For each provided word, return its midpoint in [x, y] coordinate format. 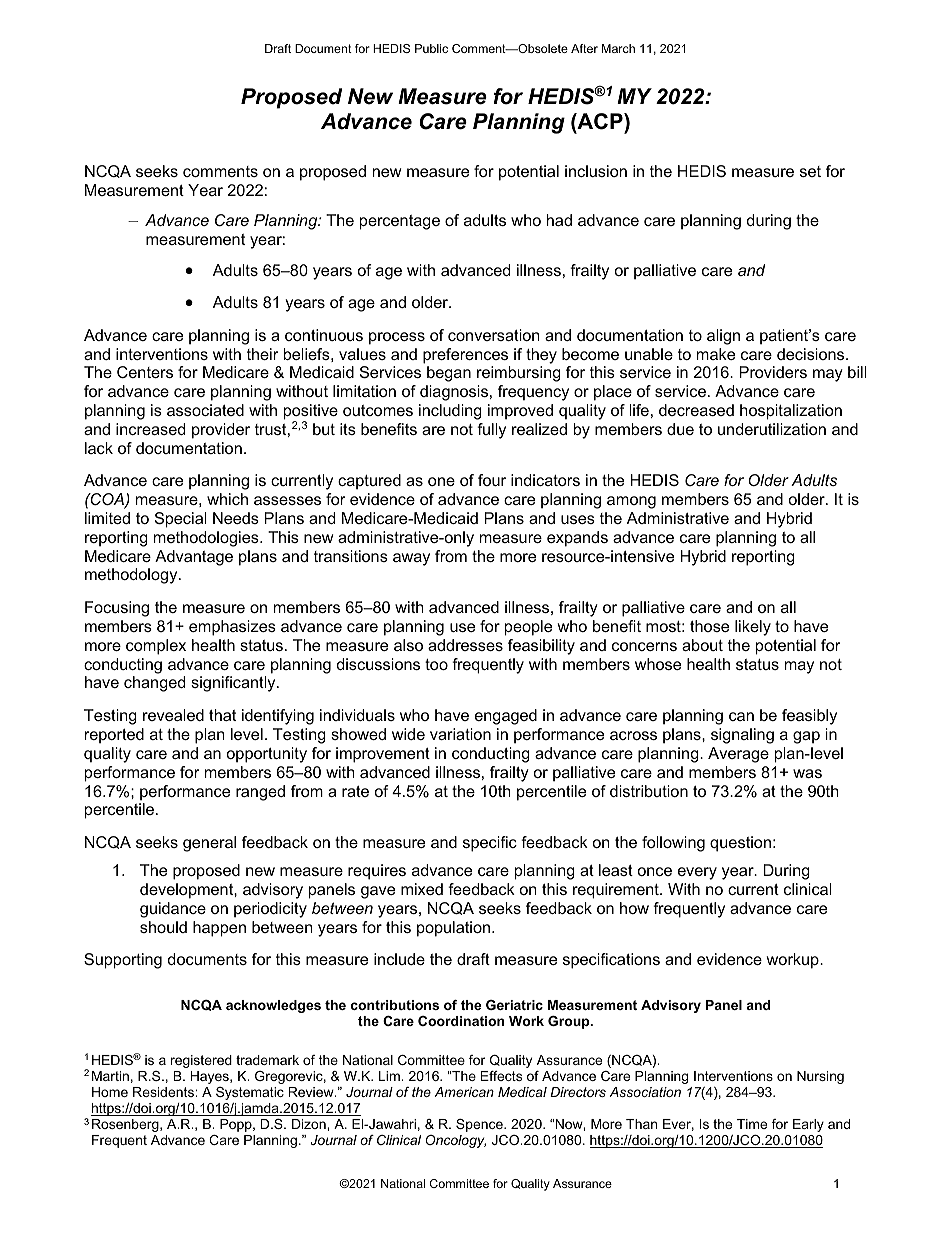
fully [491, 431]
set [810, 171]
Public [431, 48]
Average [738, 755]
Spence [480, 1125]
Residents [164, 1092]
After [584, 48]
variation [460, 734]
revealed [173, 715]
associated [205, 410]
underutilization [772, 429]
